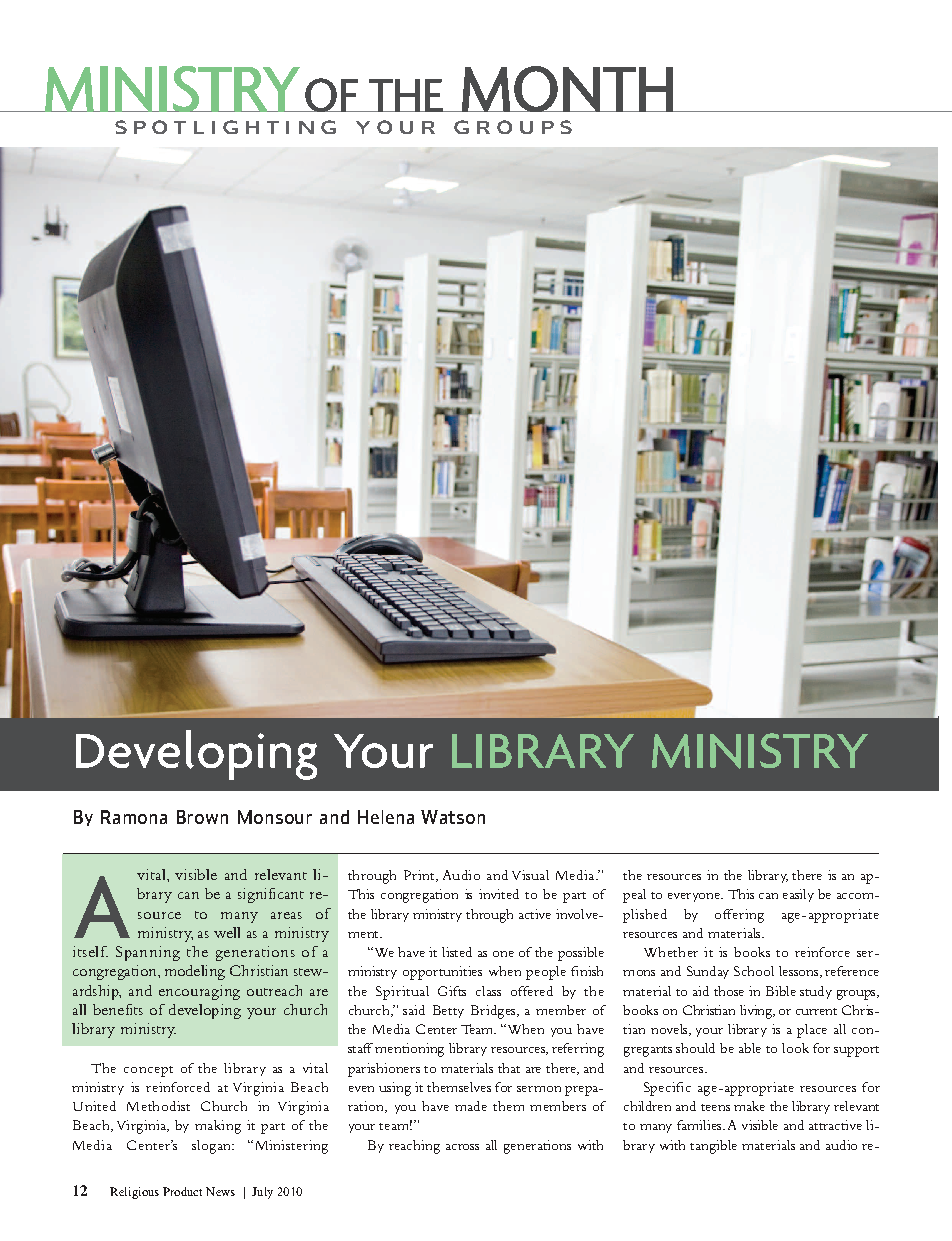 The height and width of the image is (1241, 952). What do you see at coordinates (202, 817) in the image?
I see `Brown` at bounding box center [202, 817].
